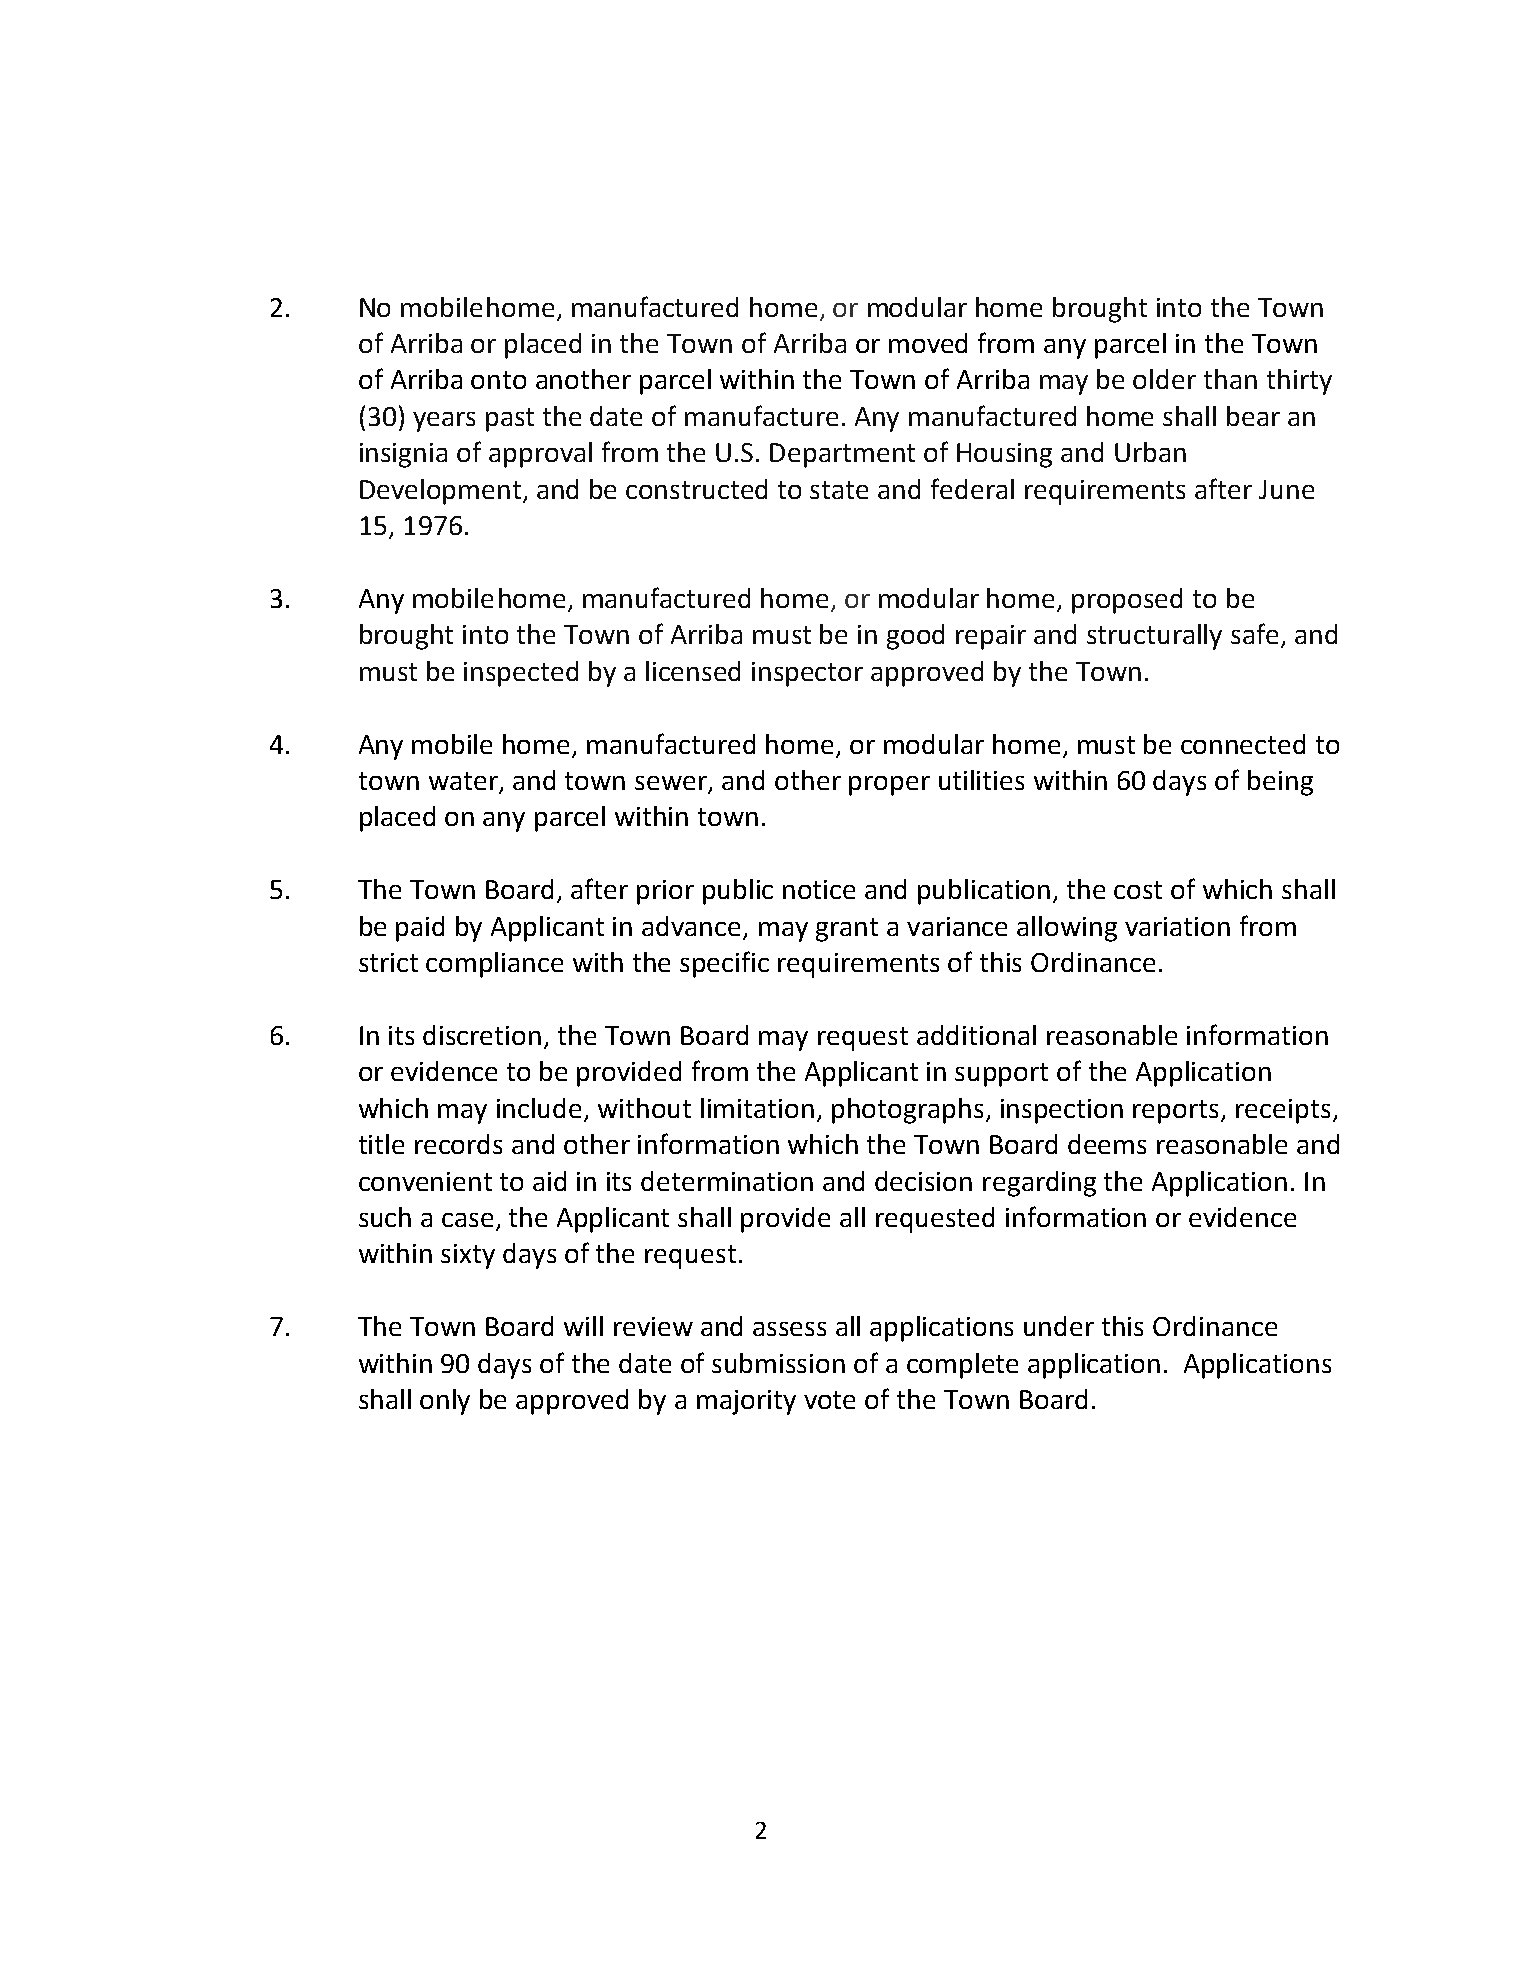  What do you see at coordinates (521, 674) in the screenshot?
I see `inspected` at bounding box center [521, 674].
